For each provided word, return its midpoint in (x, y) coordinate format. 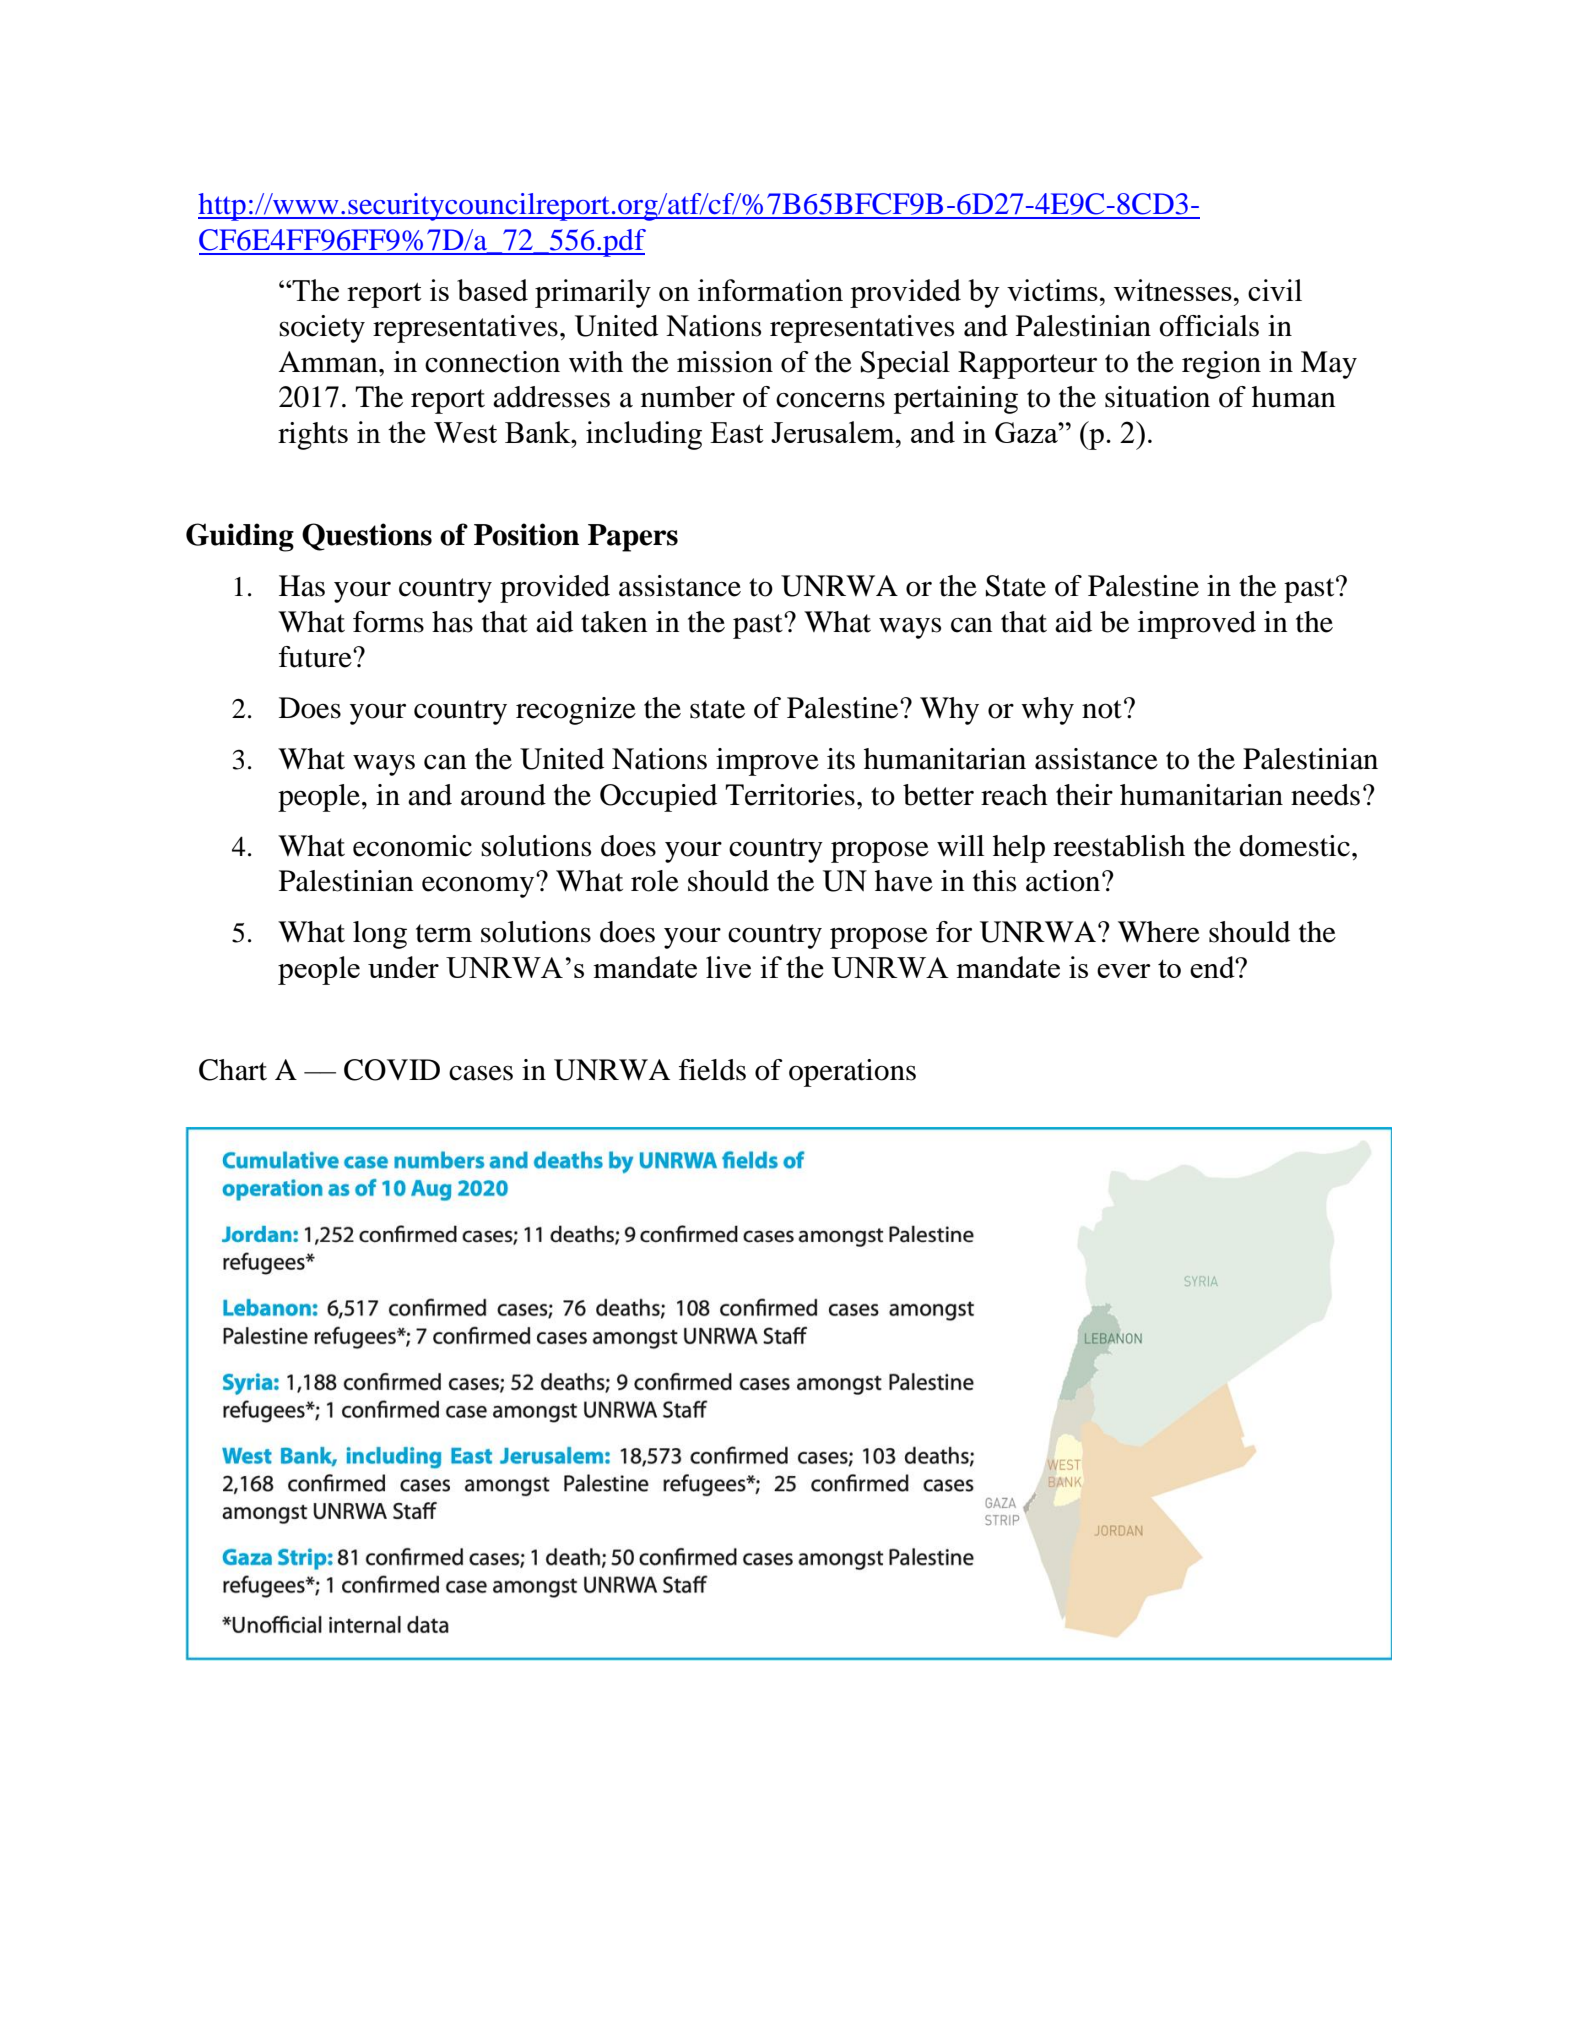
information (770, 290)
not (1102, 709)
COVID (392, 1070)
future (316, 657)
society (322, 329)
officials (1209, 326)
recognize (576, 711)
